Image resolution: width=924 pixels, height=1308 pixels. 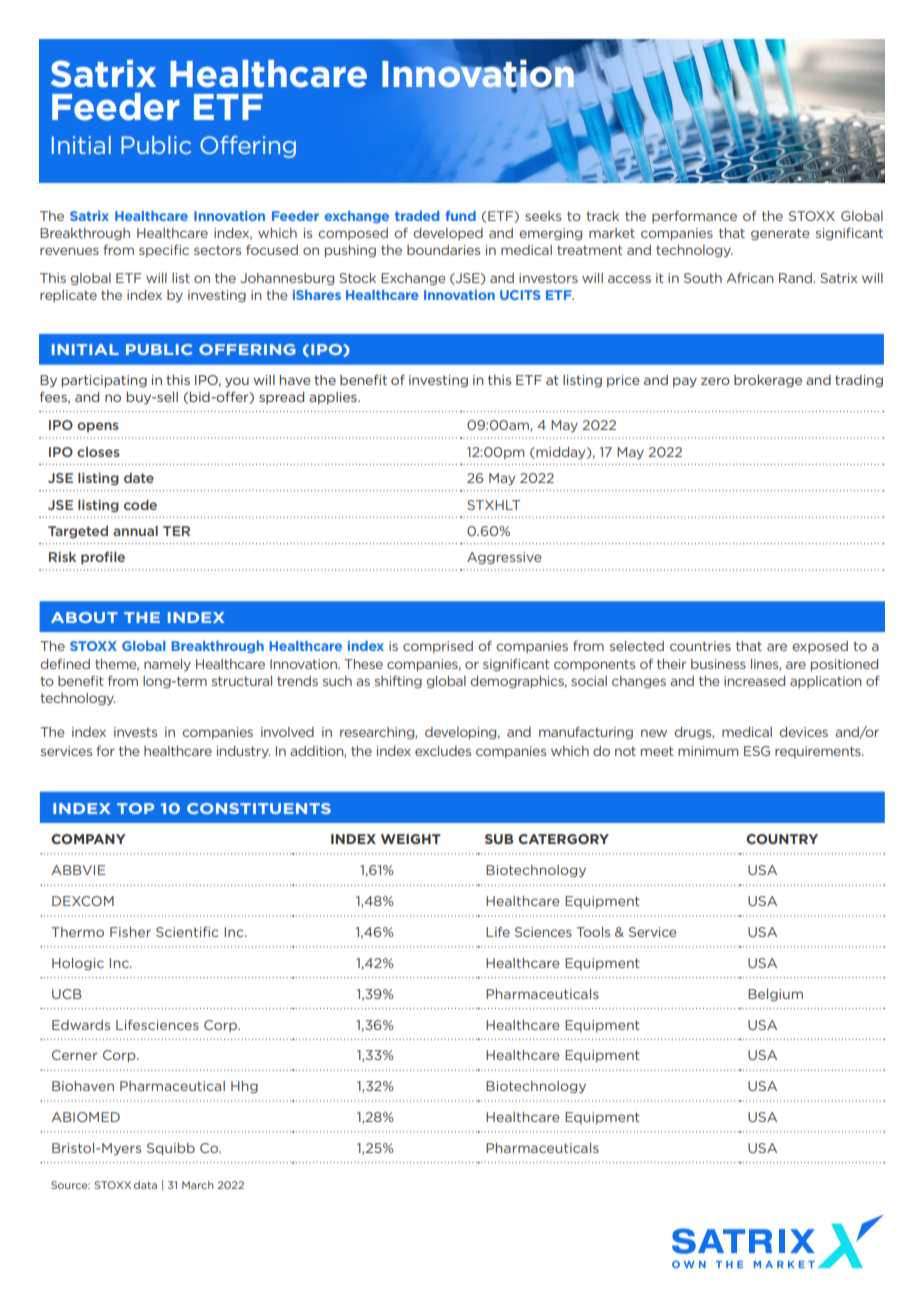 I want to click on Aggressive, so click(x=504, y=558).
